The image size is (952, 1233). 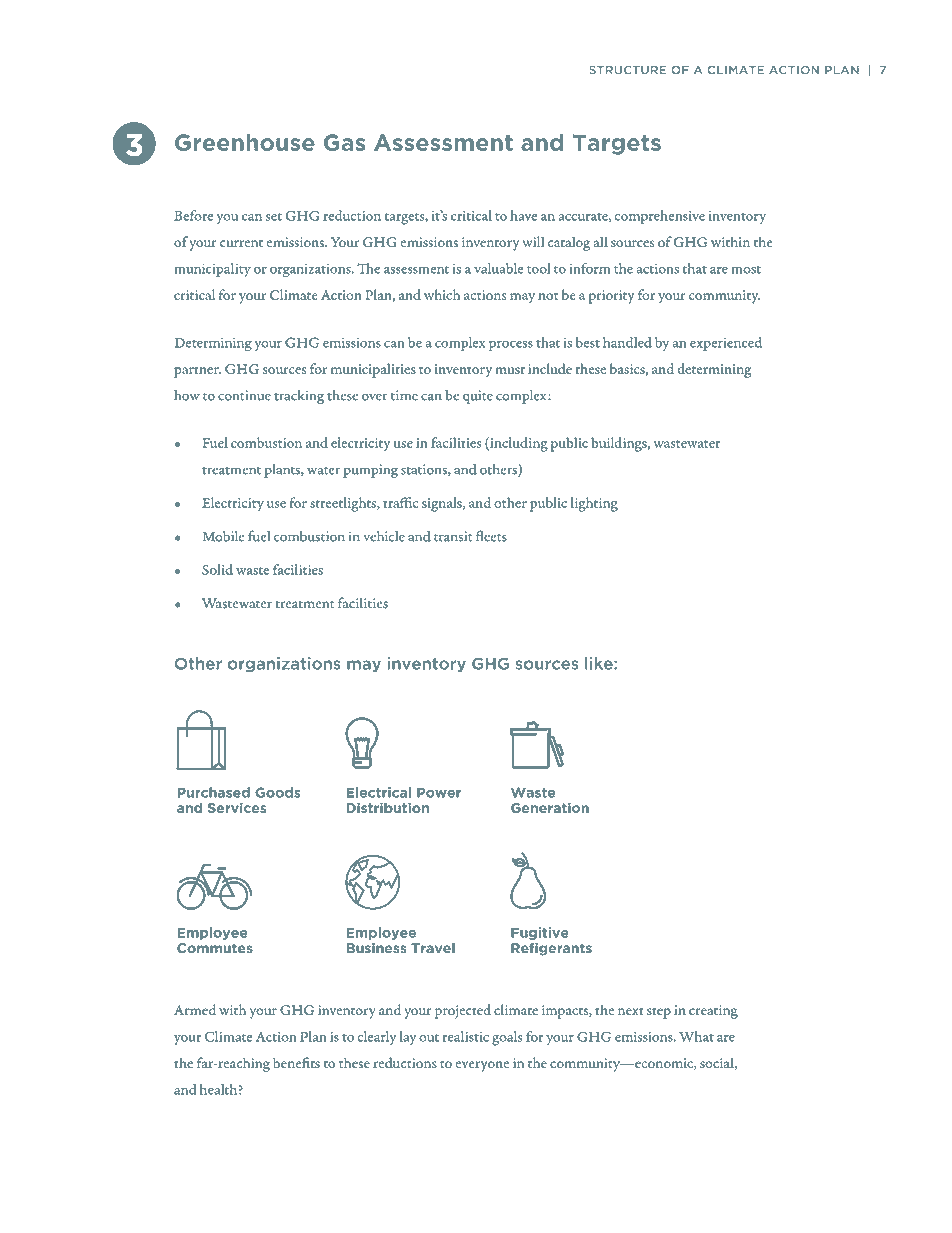 What do you see at coordinates (465, 1036) in the screenshot?
I see `realistic` at bounding box center [465, 1036].
